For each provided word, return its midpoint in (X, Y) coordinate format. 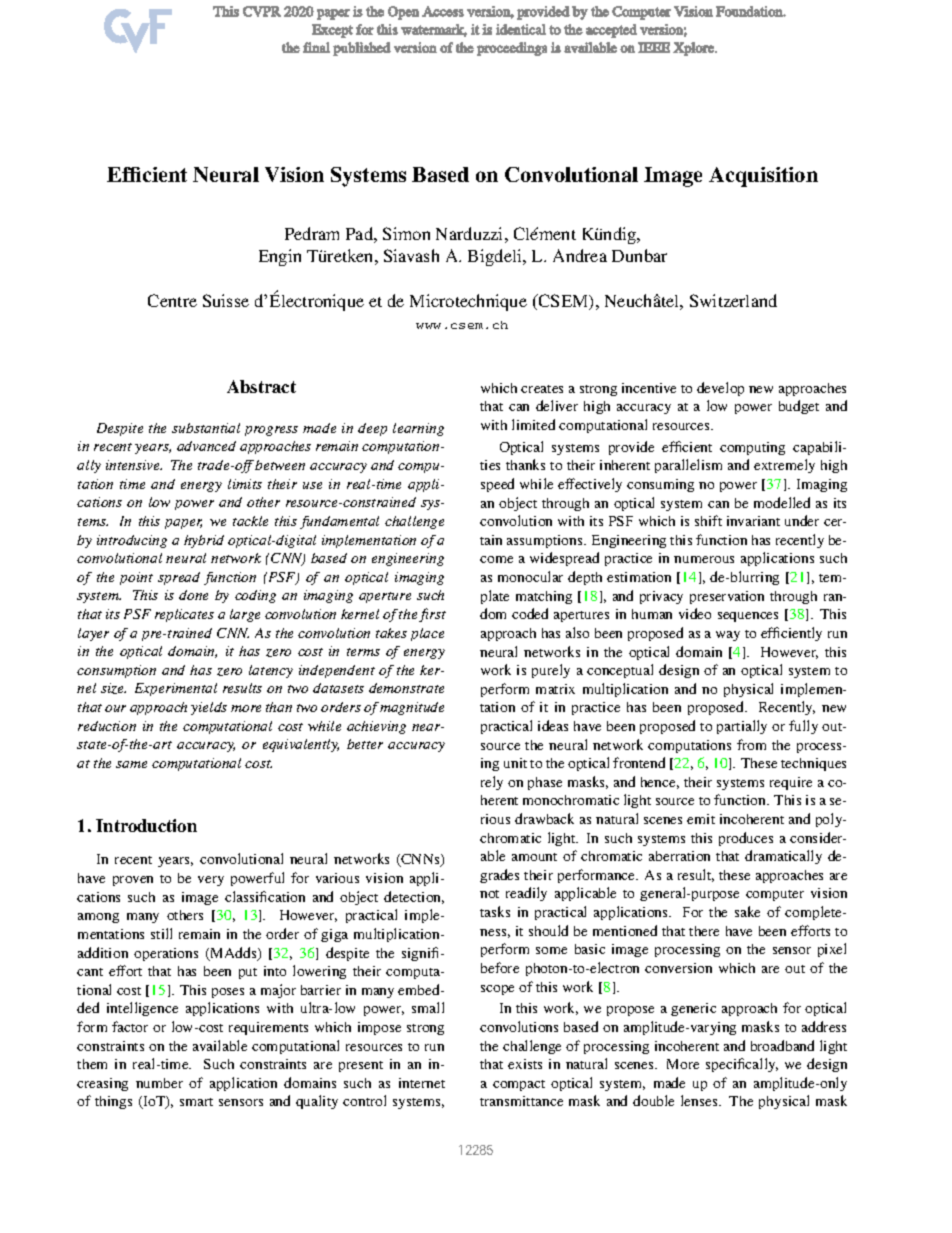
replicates (184, 615)
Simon (406, 233)
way (728, 636)
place (427, 634)
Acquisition (763, 177)
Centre (172, 300)
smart (196, 1102)
